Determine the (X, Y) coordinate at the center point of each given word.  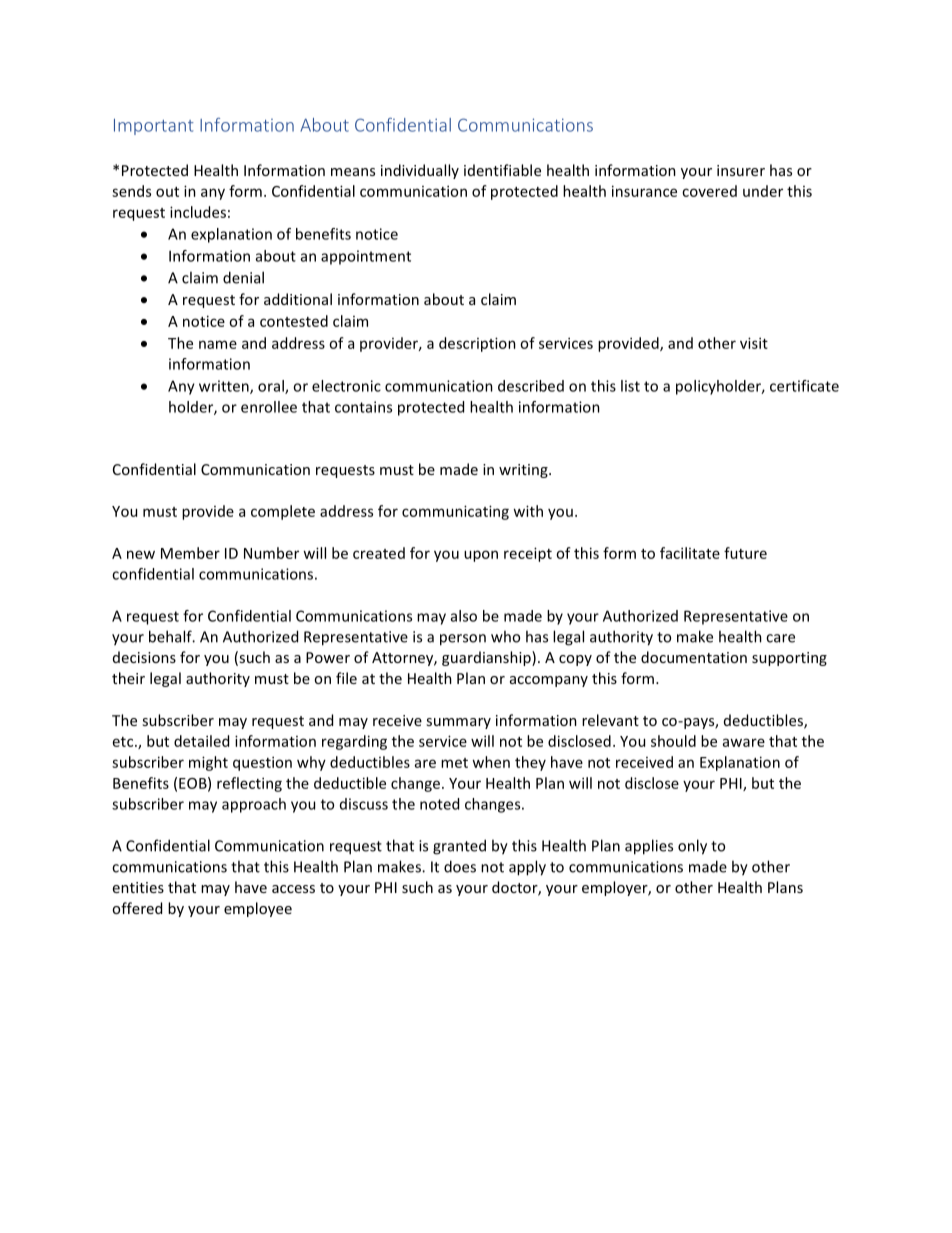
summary (458, 723)
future (745, 553)
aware (744, 742)
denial (243, 277)
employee (258, 909)
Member (190, 553)
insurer (741, 170)
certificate (804, 386)
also (464, 616)
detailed (201, 741)
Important (154, 127)
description (477, 344)
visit (754, 343)
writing (524, 471)
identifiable (502, 170)
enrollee (269, 407)
